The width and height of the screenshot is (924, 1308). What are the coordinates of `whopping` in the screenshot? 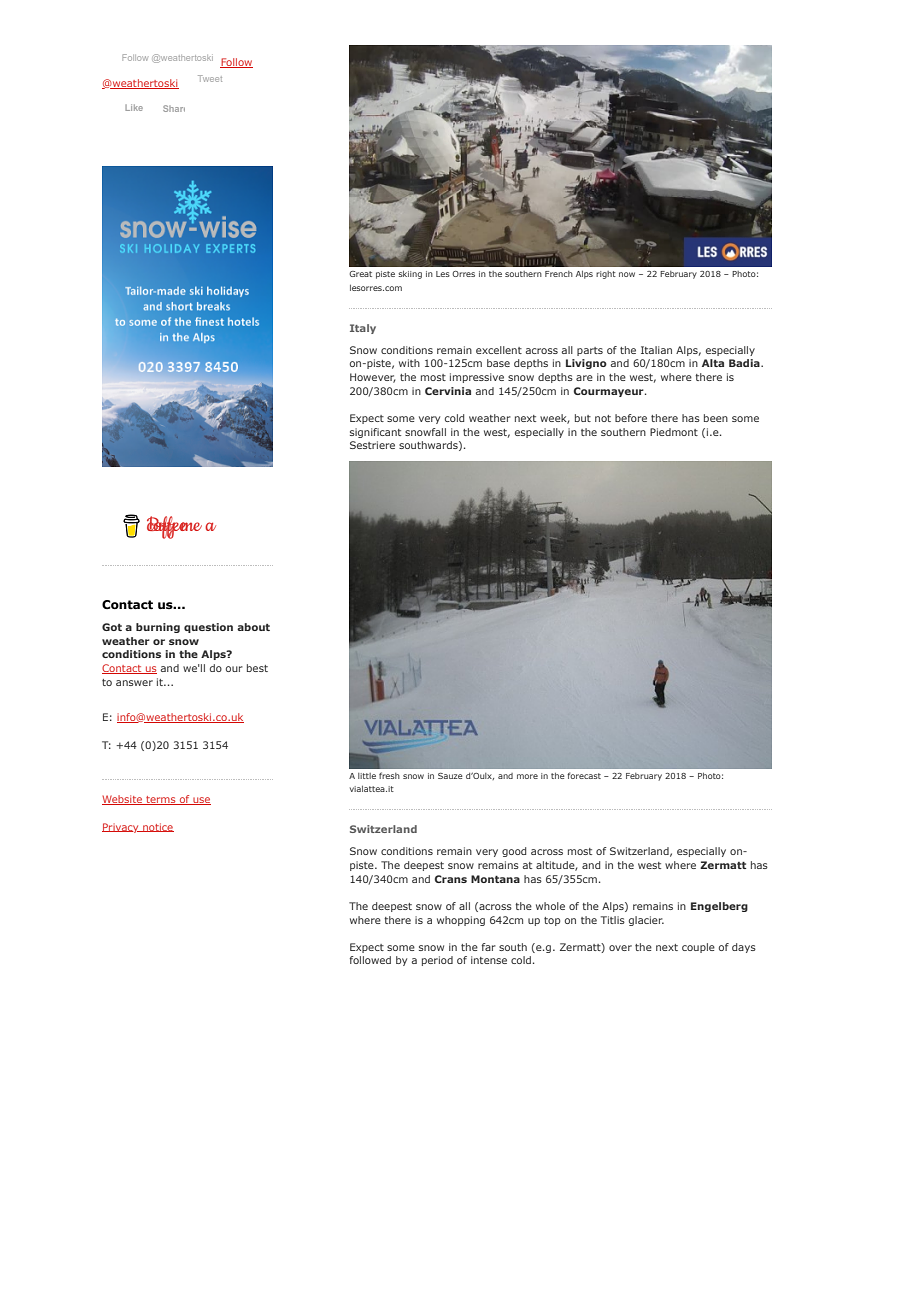 It's located at (461, 921).
